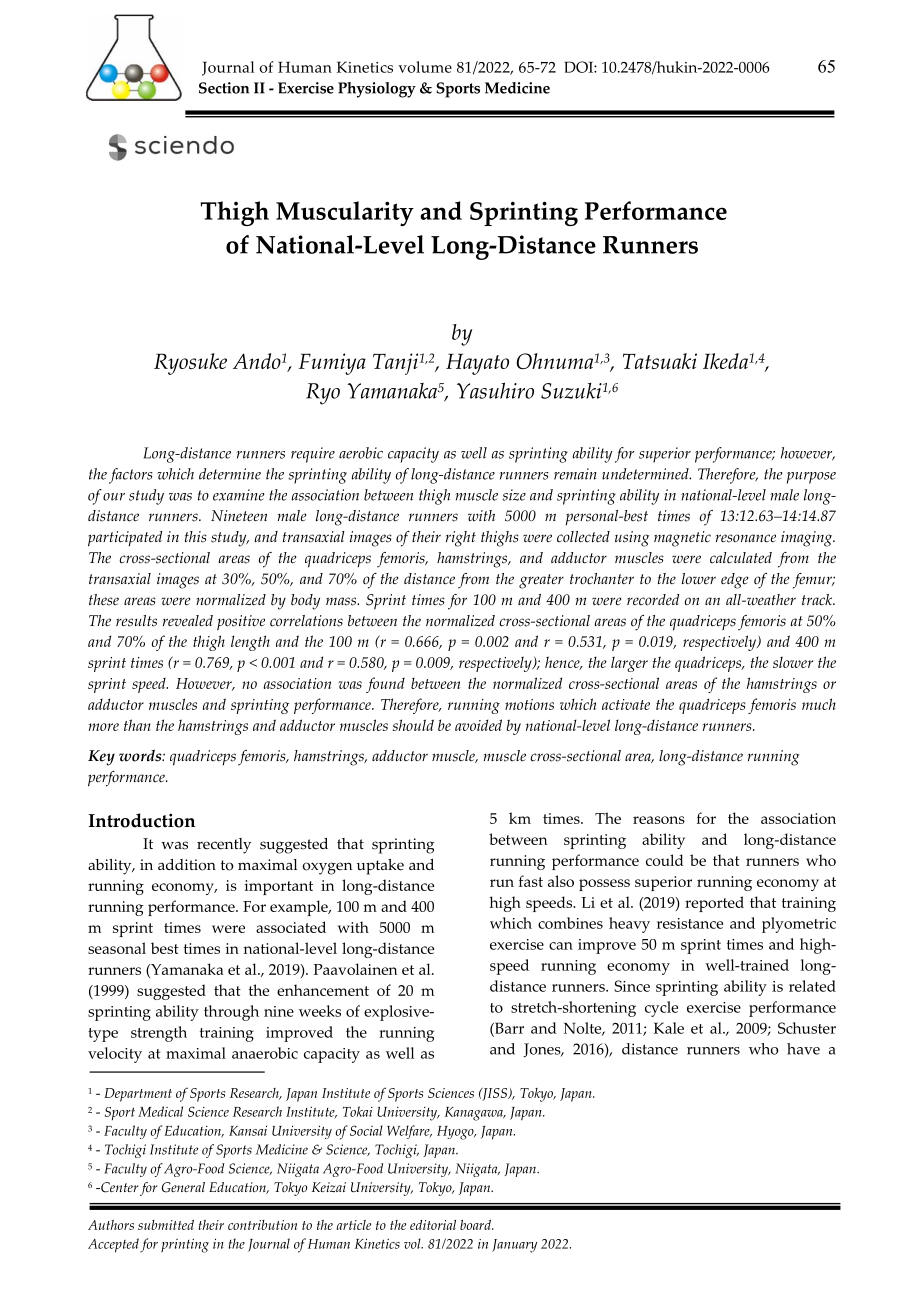 The image size is (924, 1308). I want to click on purpose, so click(811, 478).
